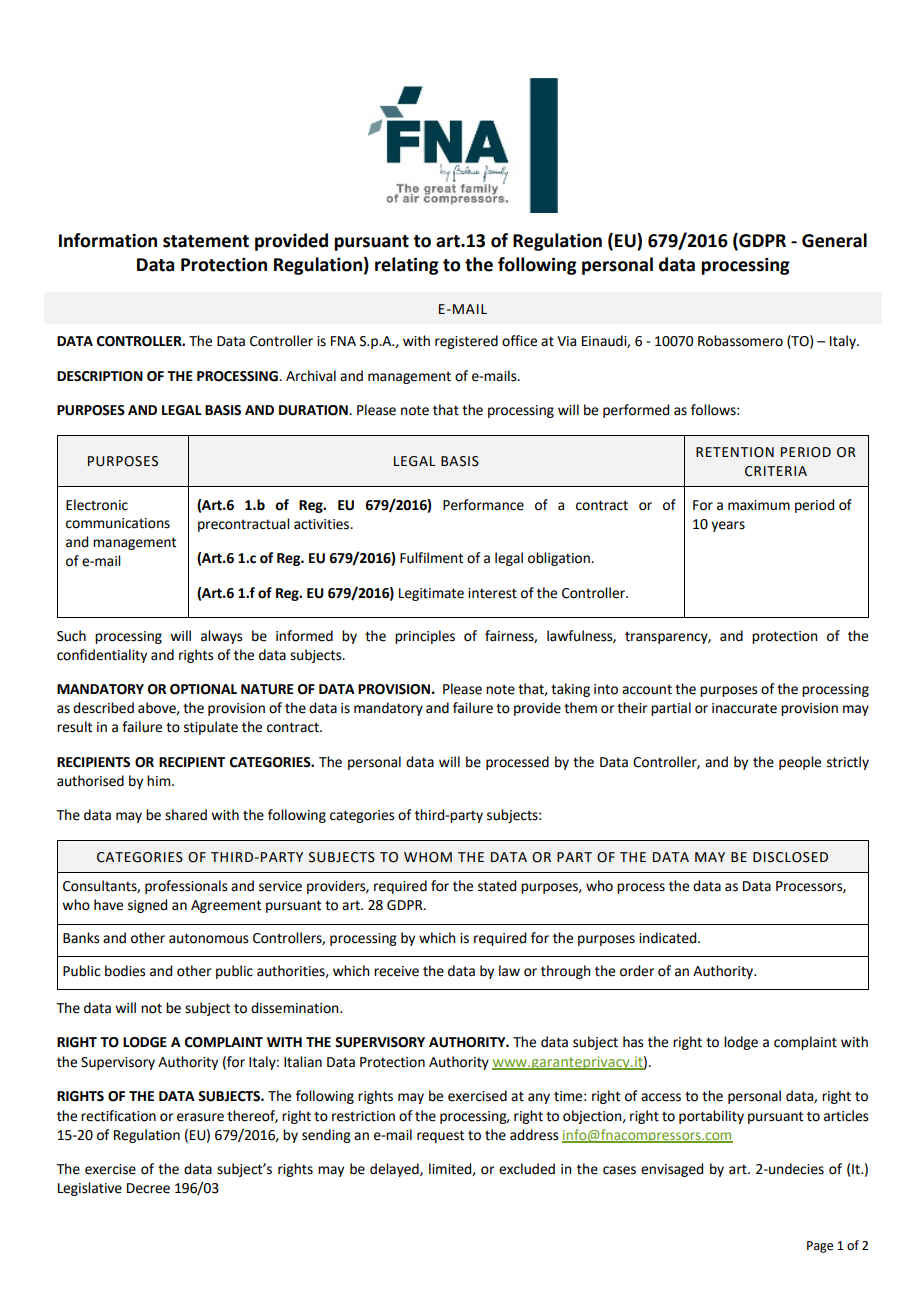 Image resolution: width=924 pixels, height=1308 pixels. Describe the element at coordinates (118, 523) in the screenshot. I see `communications` at that location.
